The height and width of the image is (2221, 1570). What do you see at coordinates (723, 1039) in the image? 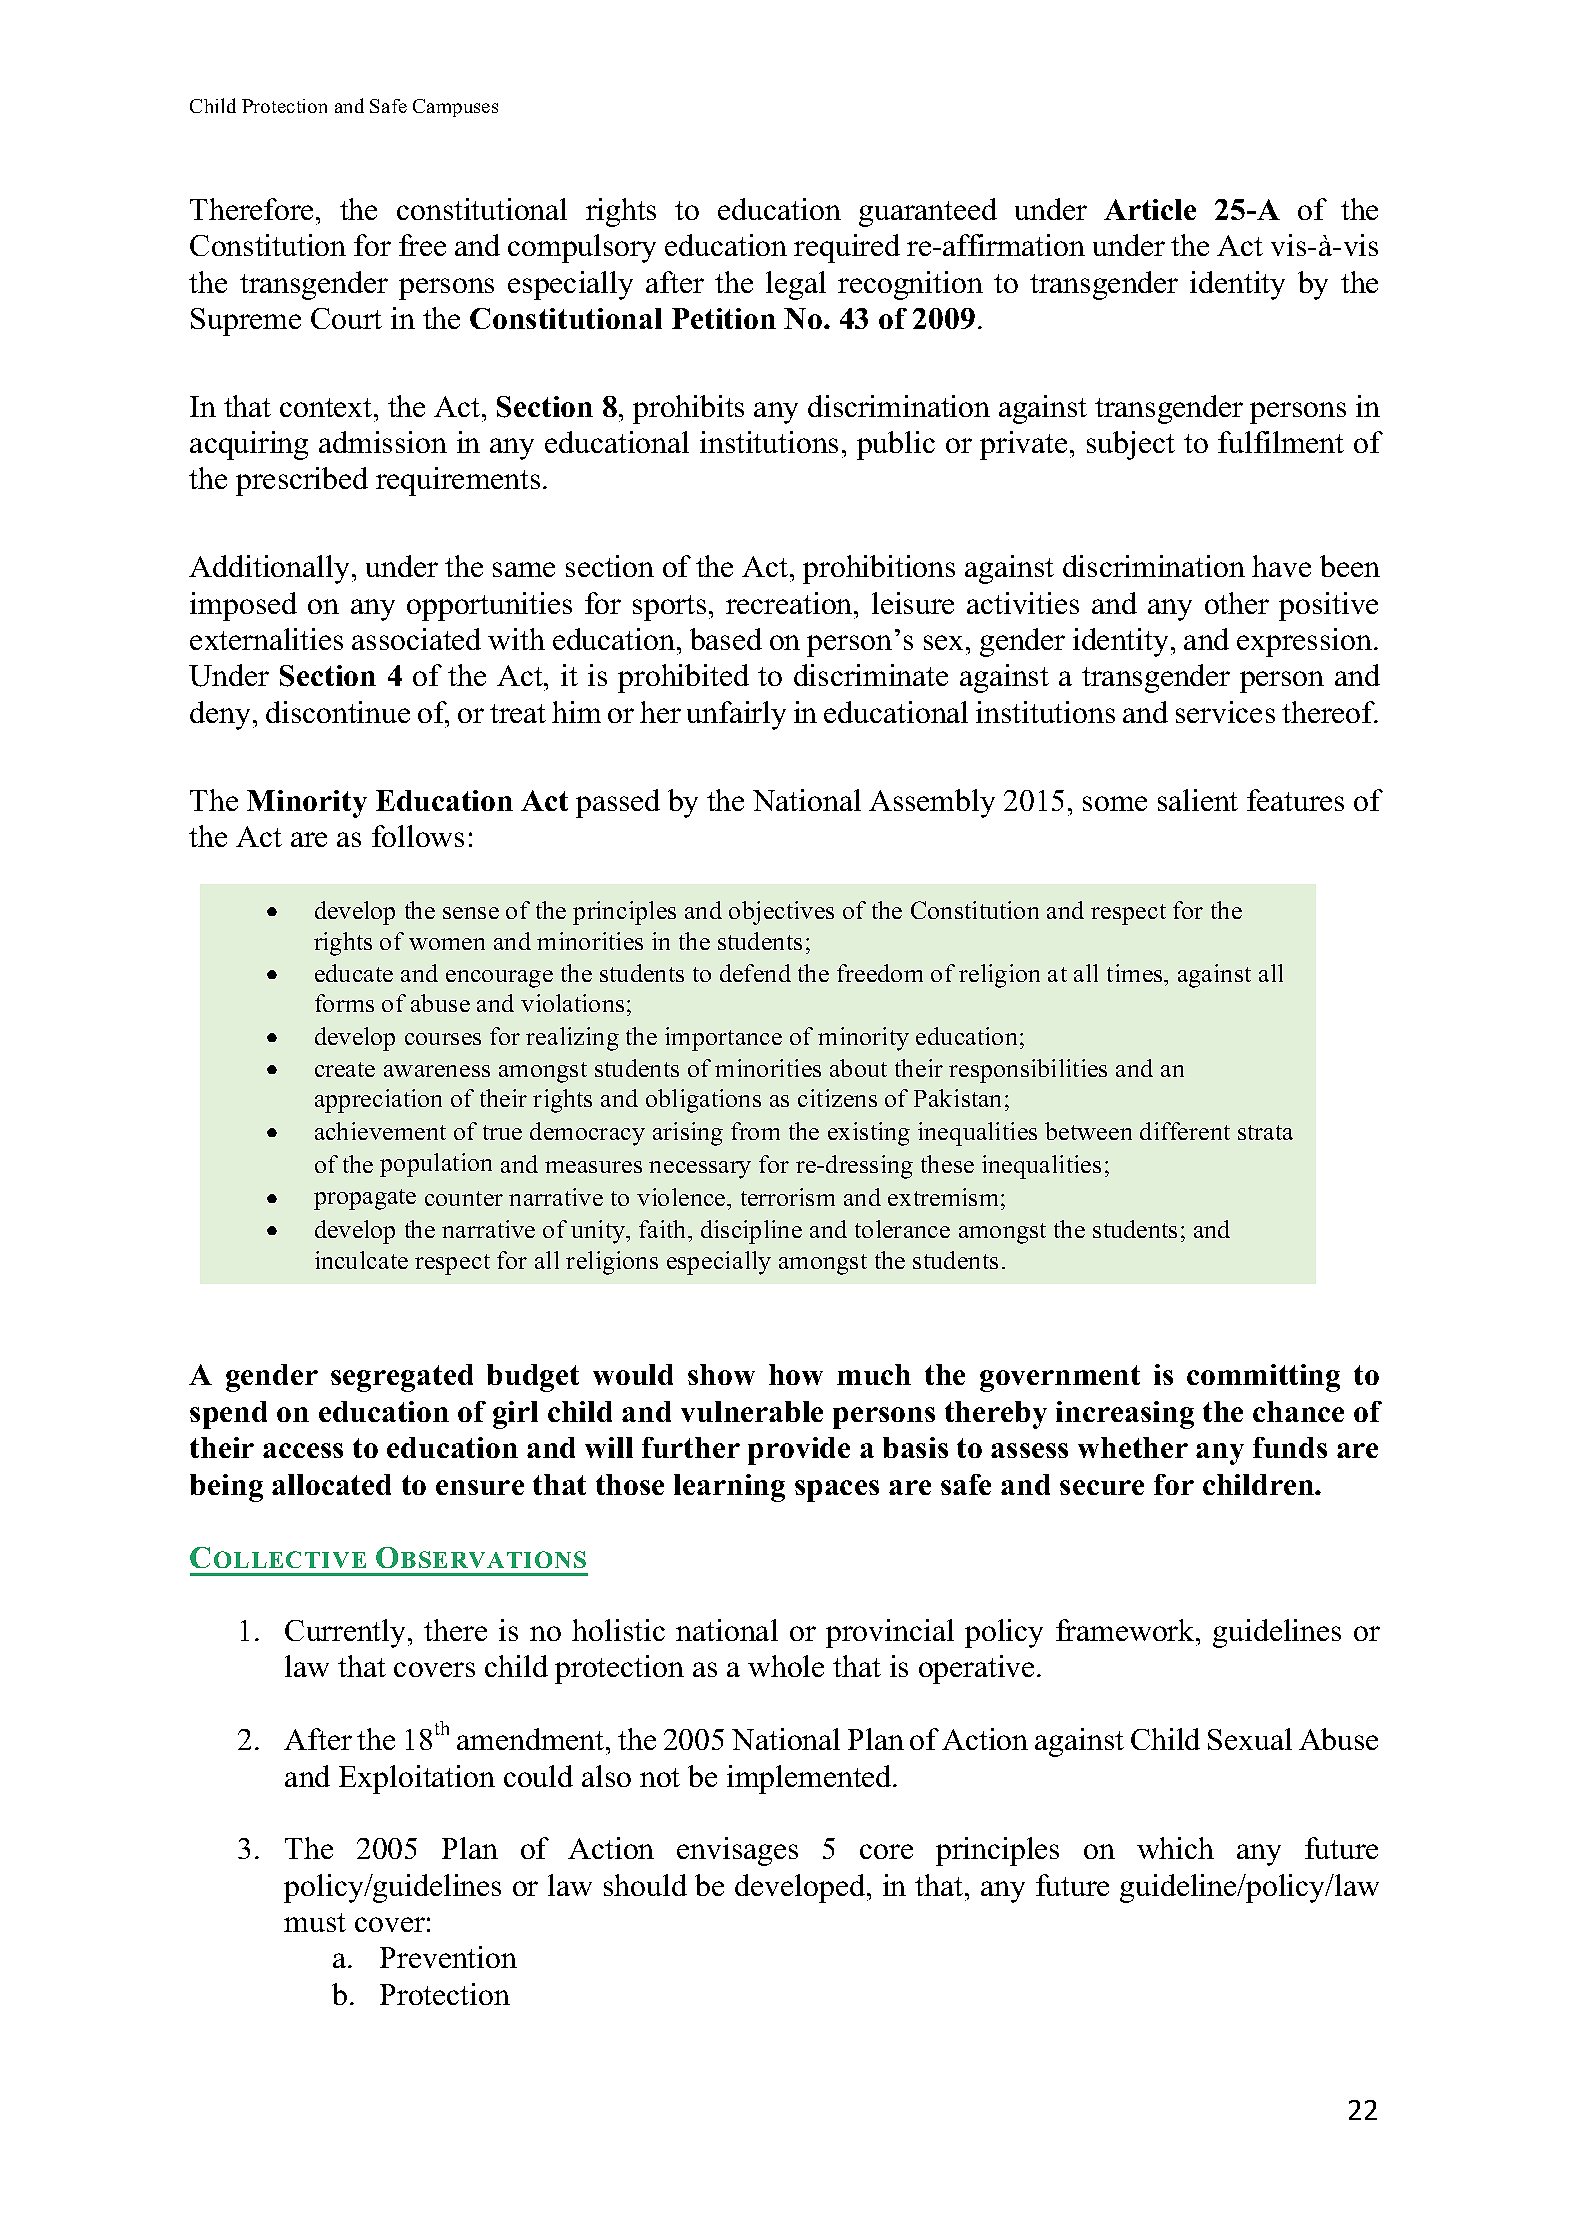
I see `importance` at bounding box center [723, 1039].
